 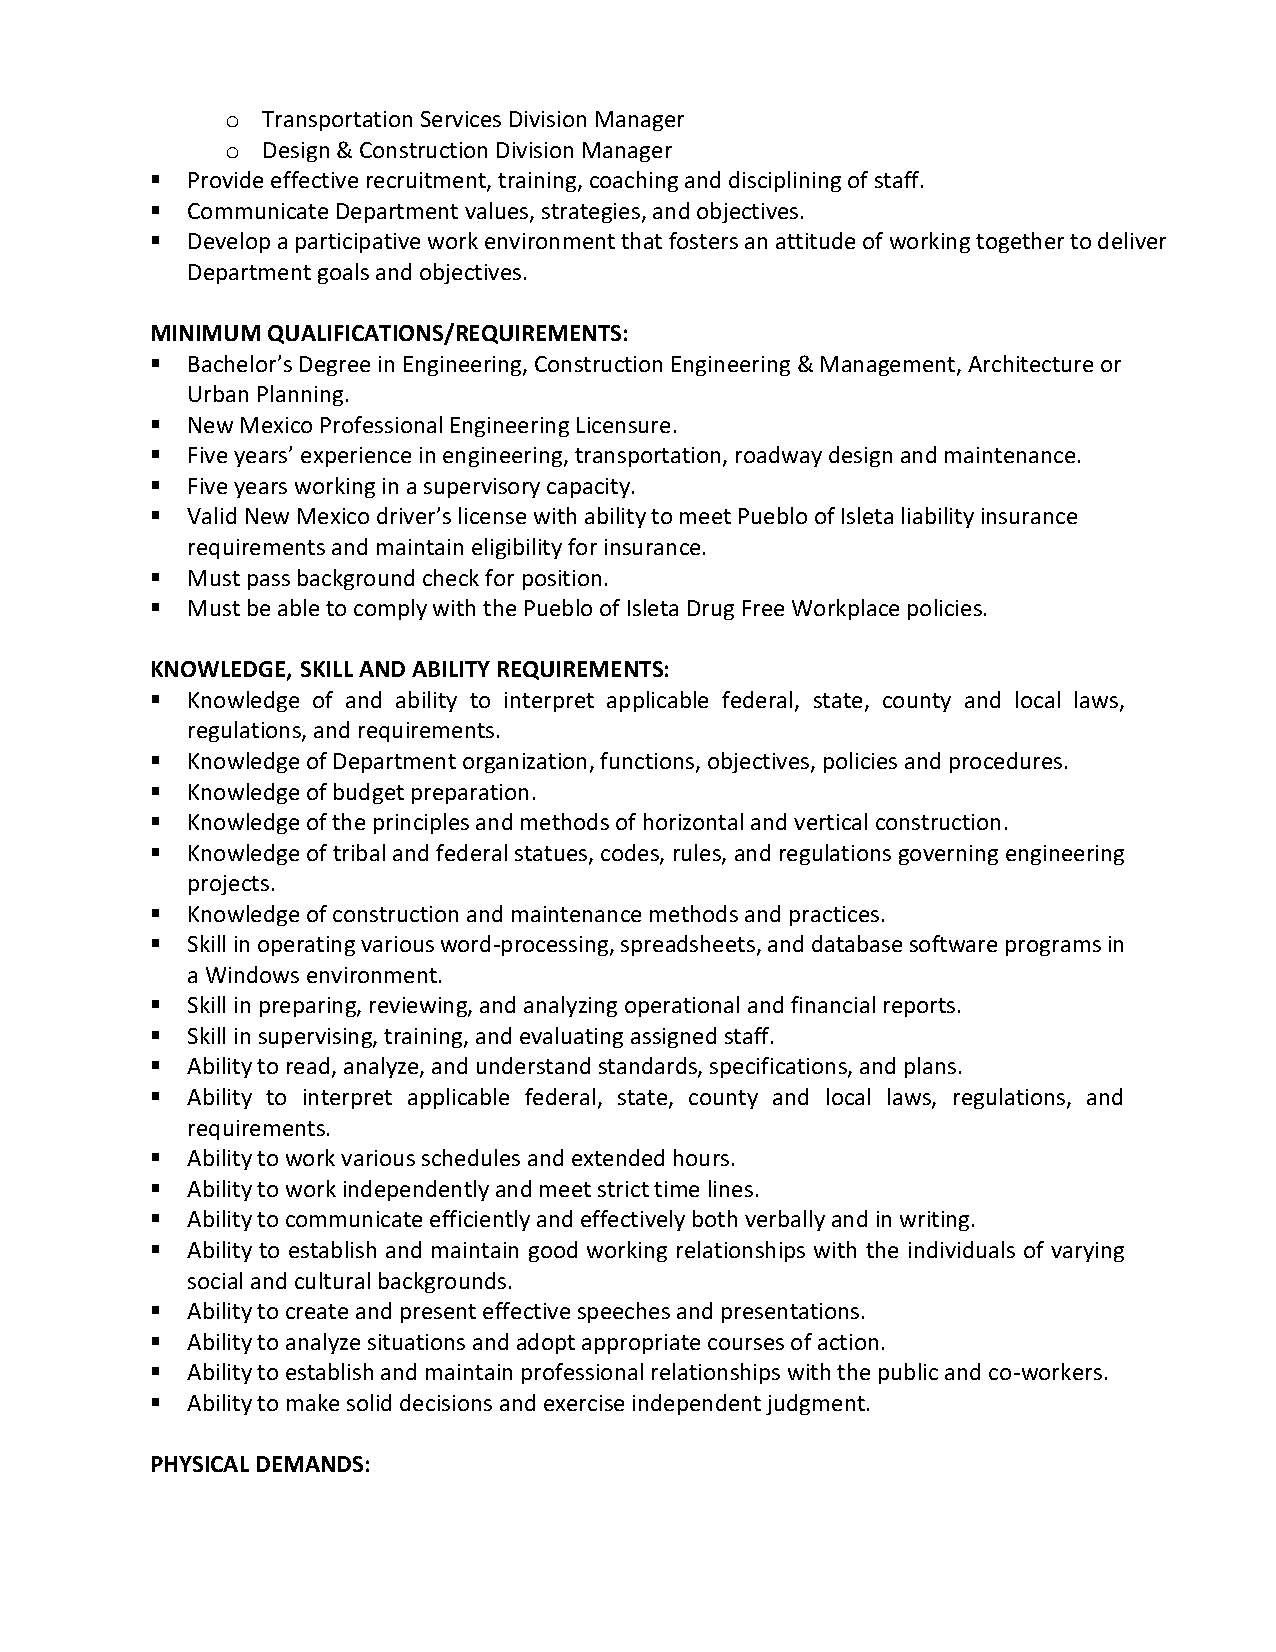 I want to click on exercise, so click(x=584, y=1403).
